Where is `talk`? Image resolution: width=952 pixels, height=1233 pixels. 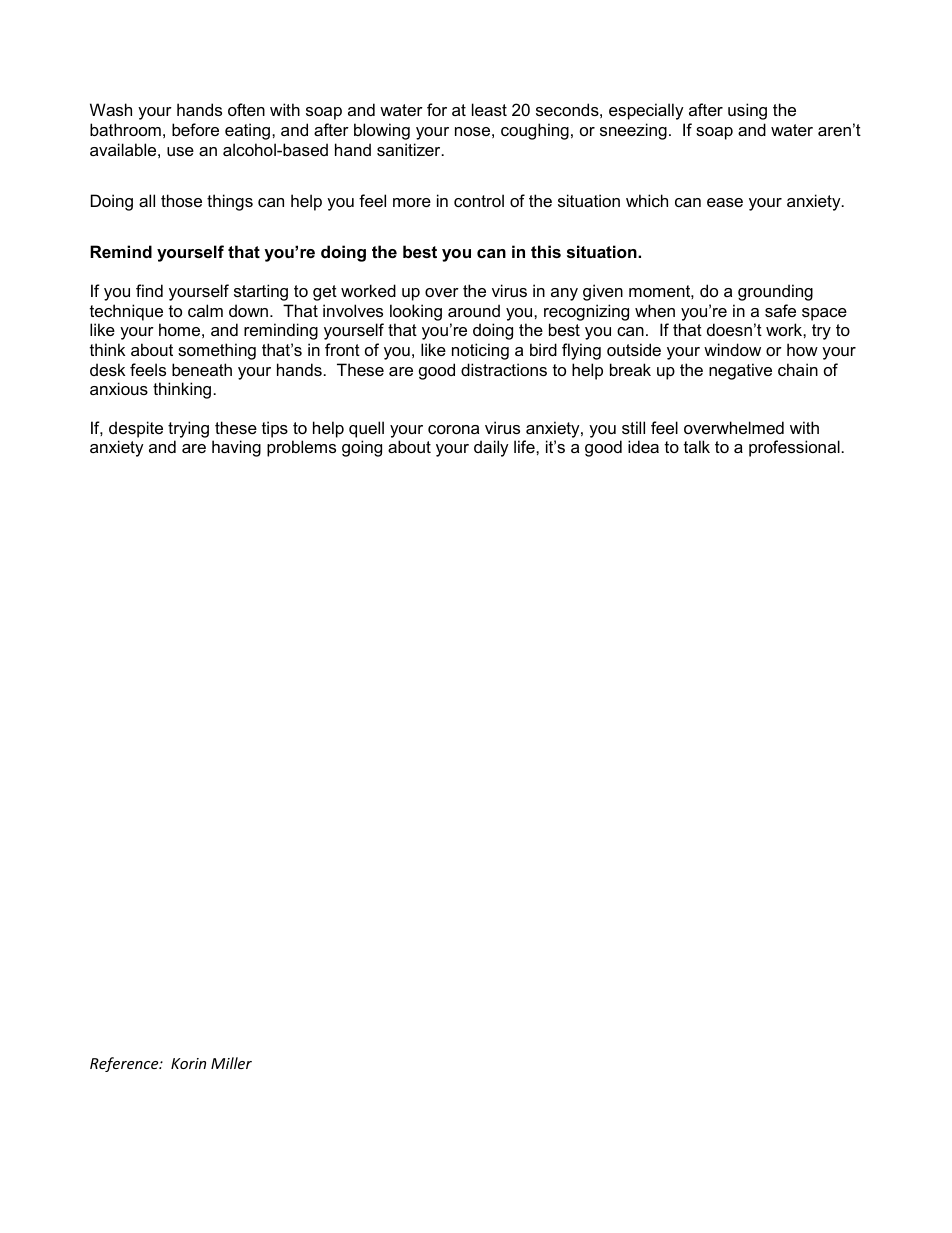 talk is located at coordinates (697, 446).
